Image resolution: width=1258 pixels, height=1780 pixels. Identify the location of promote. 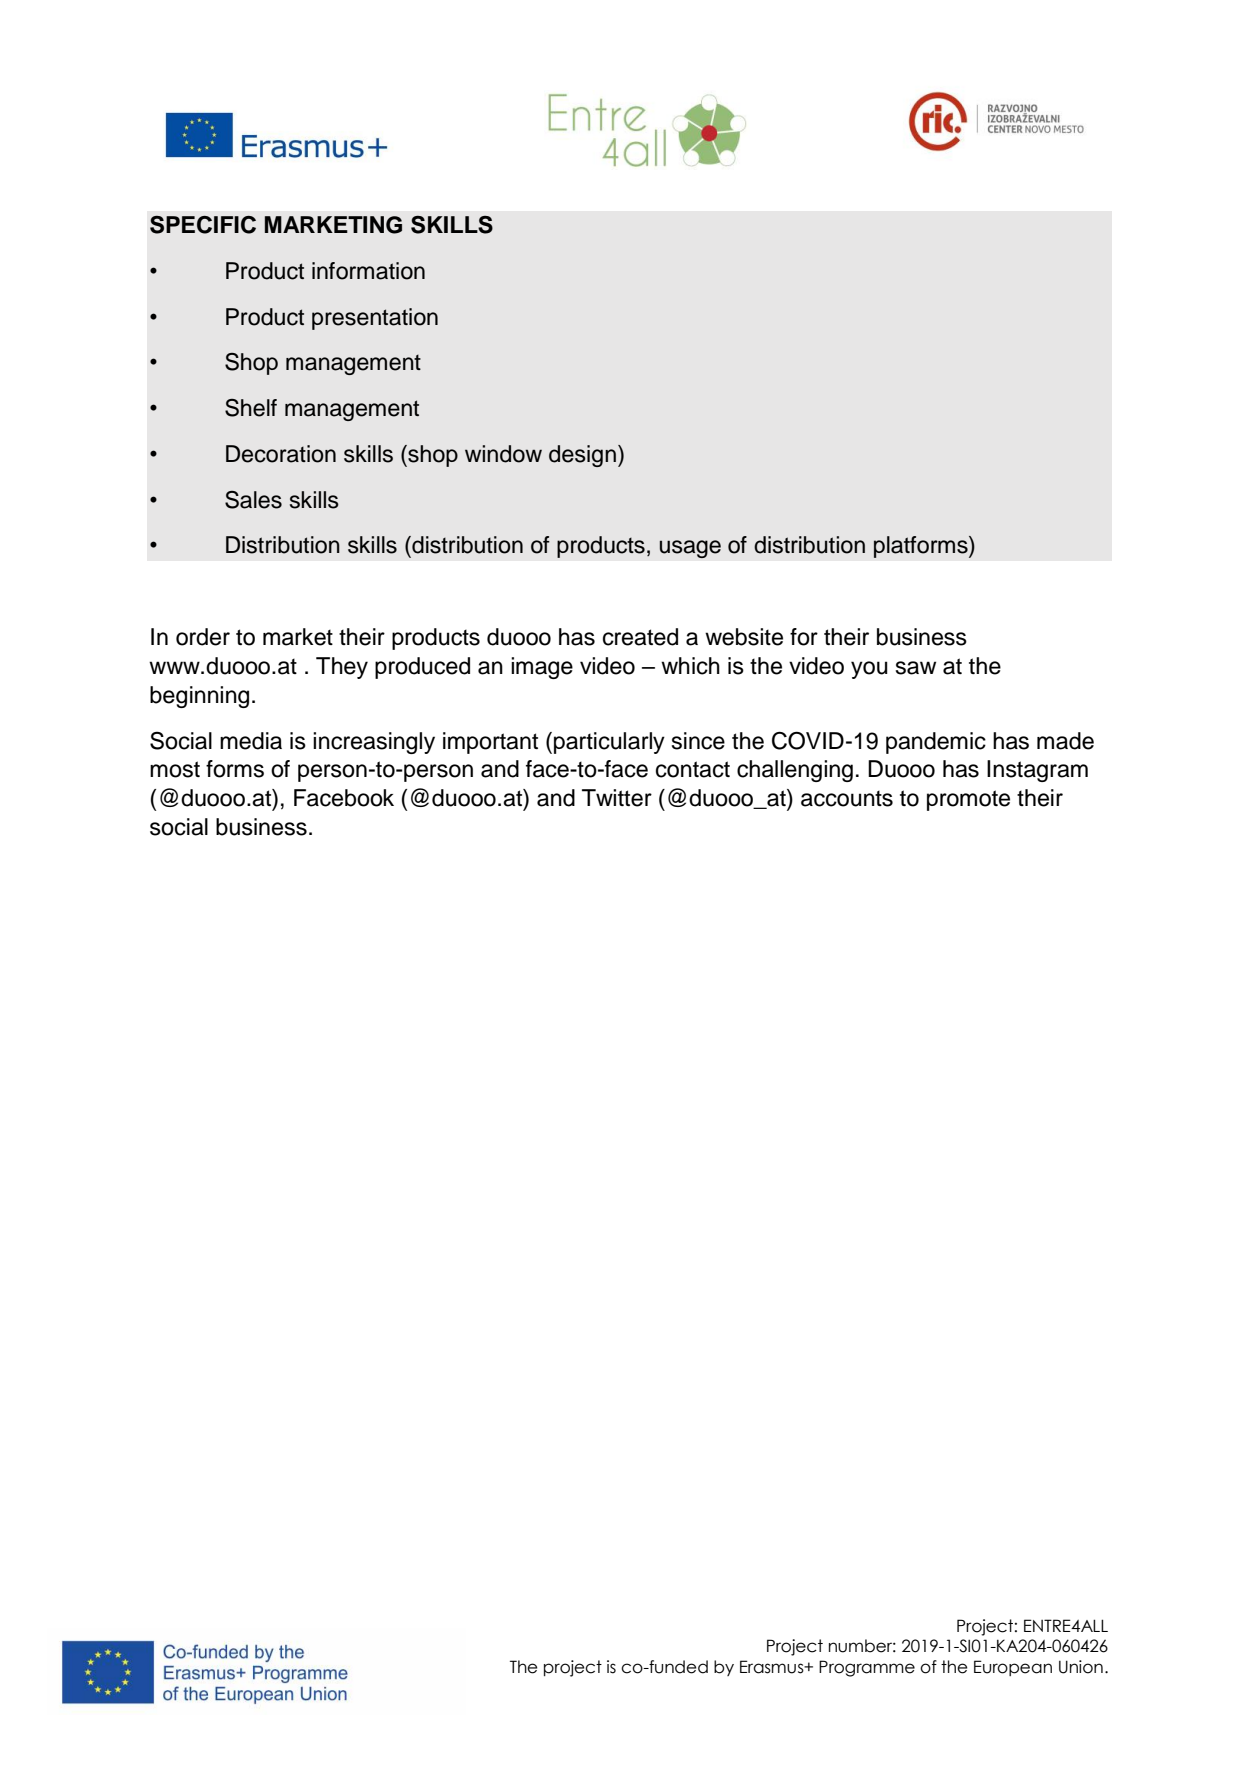
(968, 800).
